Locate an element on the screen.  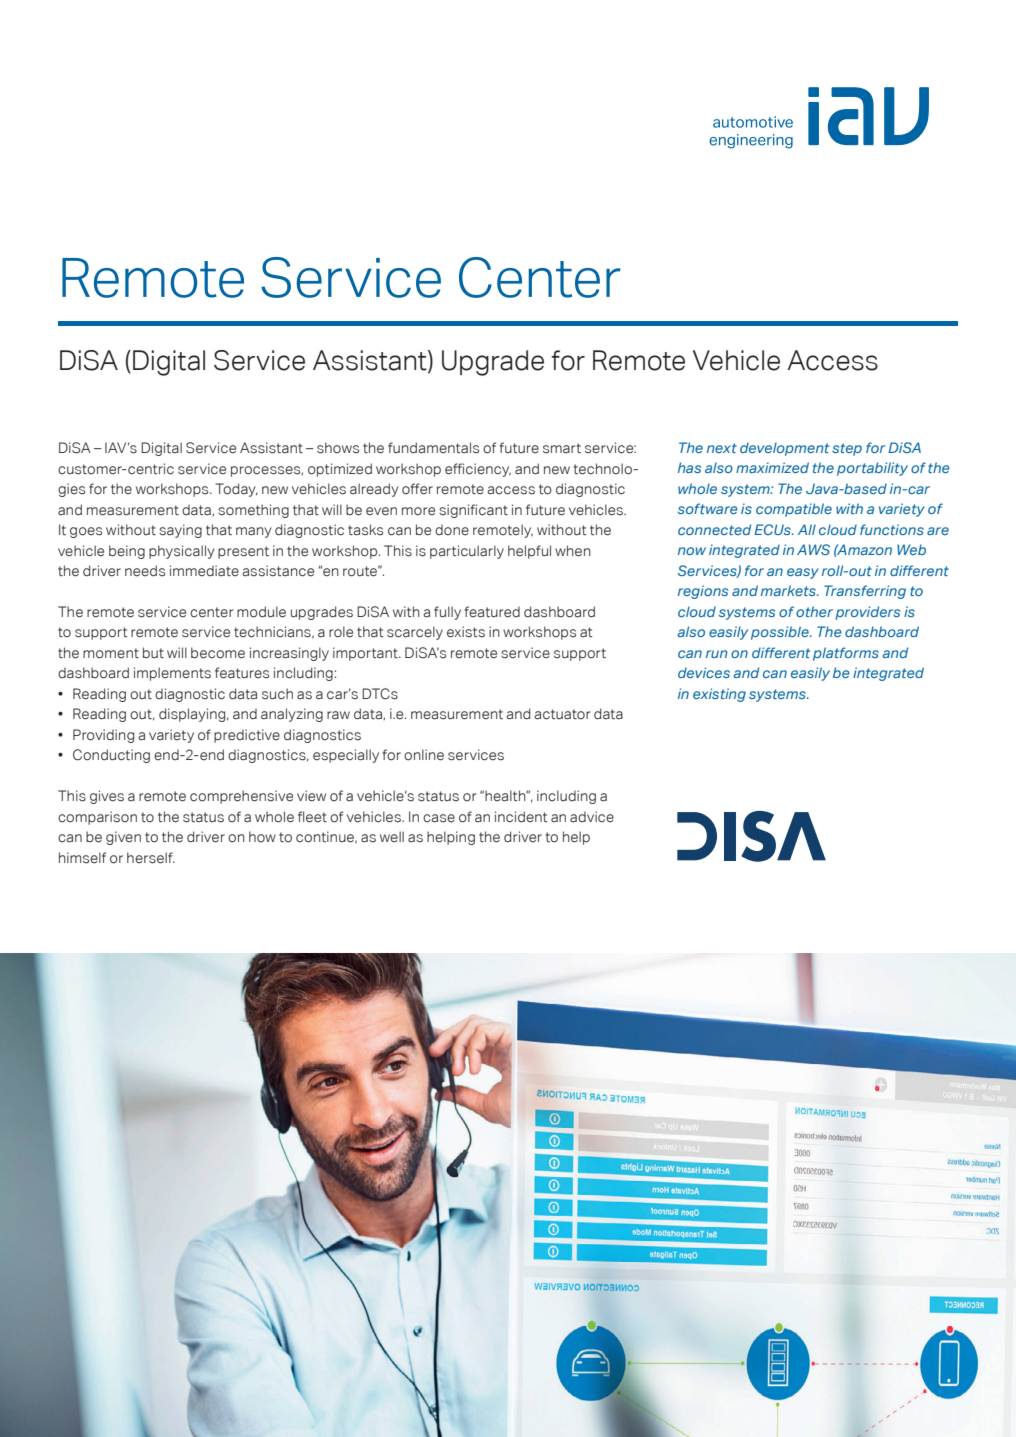
advice is located at coordinates (592, 817).
